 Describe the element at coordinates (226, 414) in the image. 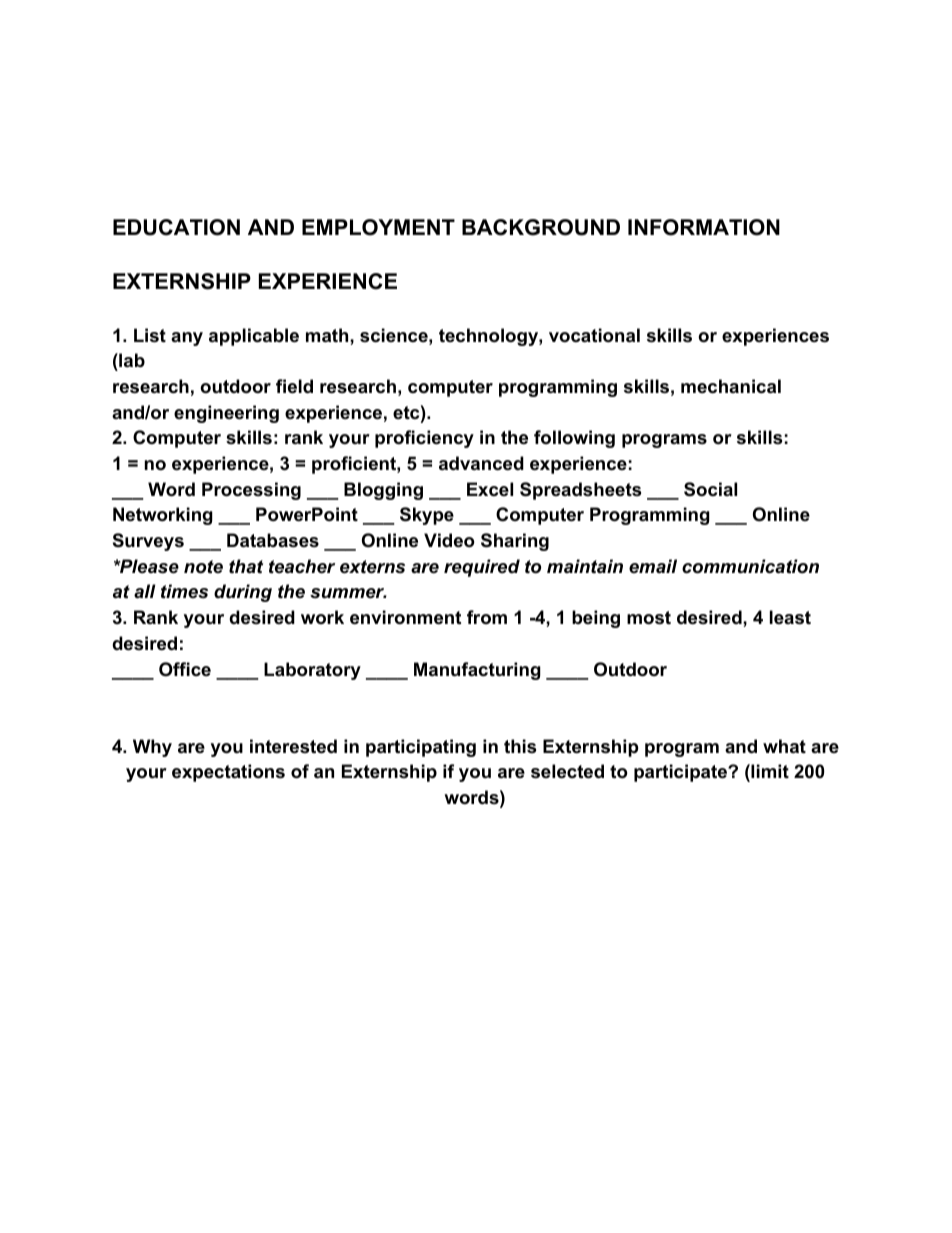

I see `engineering` at that location.
